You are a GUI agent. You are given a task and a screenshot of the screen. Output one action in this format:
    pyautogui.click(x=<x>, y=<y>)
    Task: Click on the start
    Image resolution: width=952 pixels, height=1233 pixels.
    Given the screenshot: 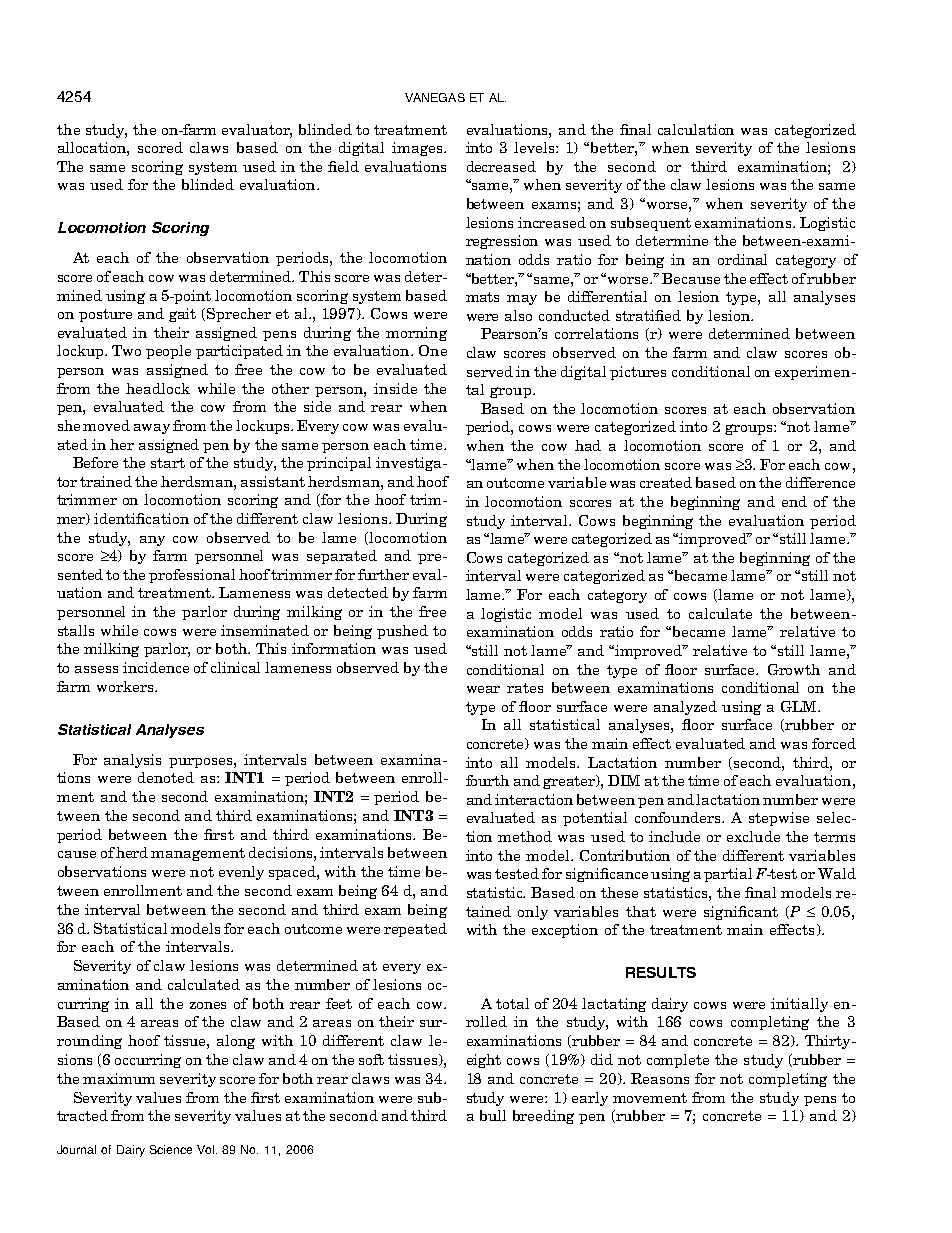 What is the action you would take?
    pyautogui.click(x=168, y=463)
